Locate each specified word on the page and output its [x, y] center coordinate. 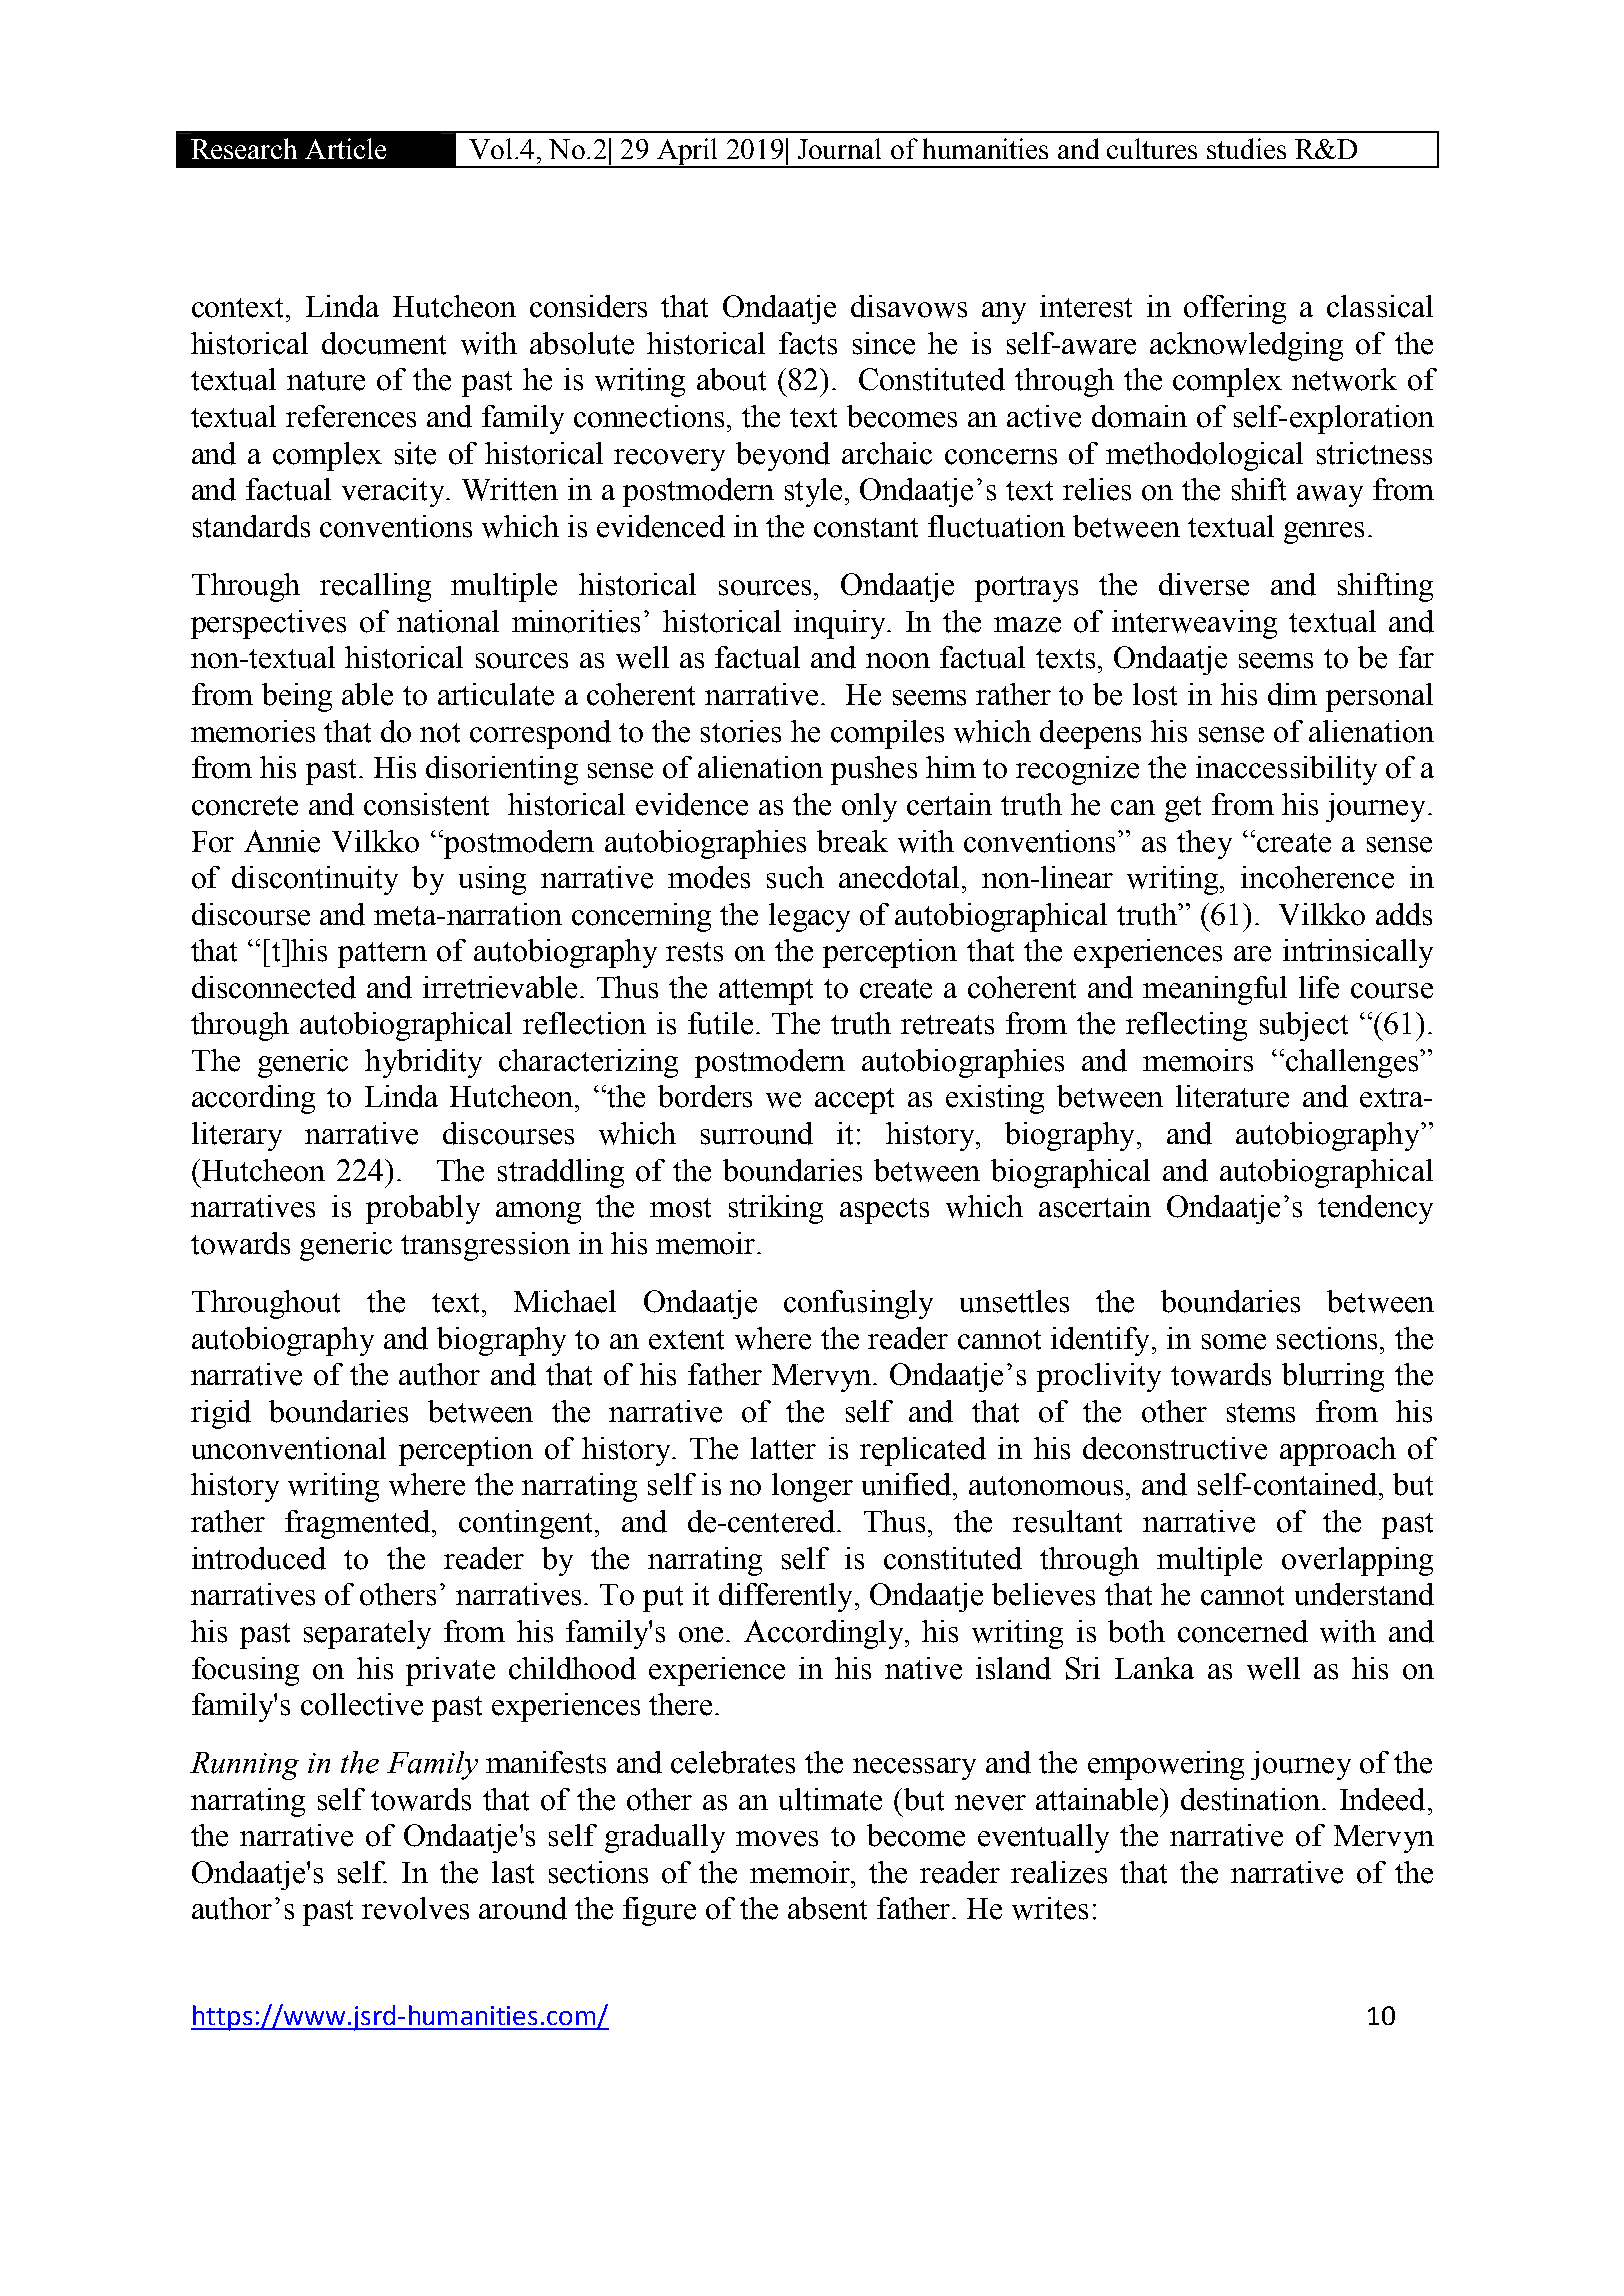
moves [777, 1839]
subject [1304, 1026]
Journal [839, 148]
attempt [766, 992]
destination [1252, 1799]
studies [1246, 148]
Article [345, 148]
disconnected [274, 987]
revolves [415, 1908]
